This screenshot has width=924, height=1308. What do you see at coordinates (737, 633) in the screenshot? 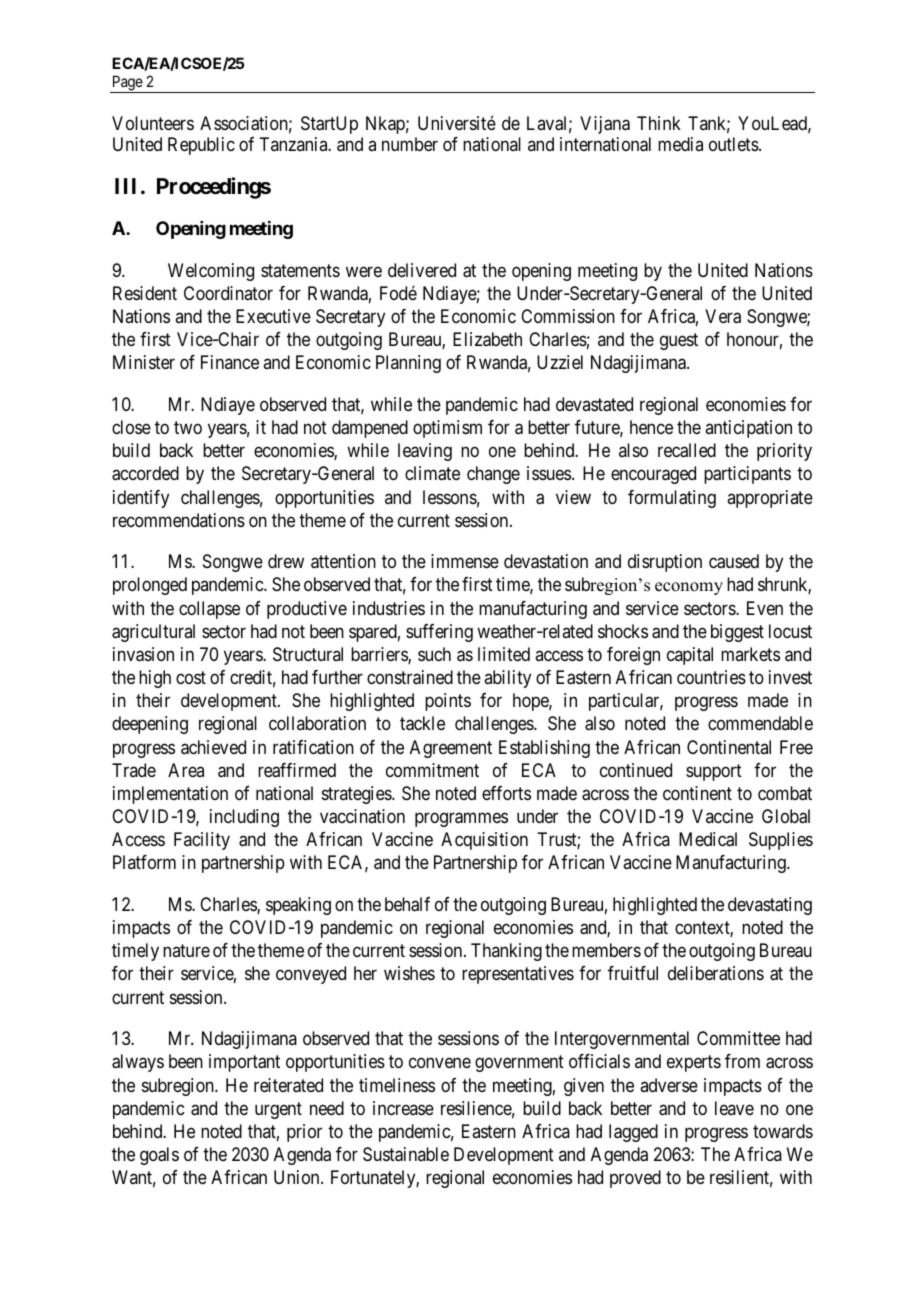
I see `biggest` at bounding box center [737, 633].
